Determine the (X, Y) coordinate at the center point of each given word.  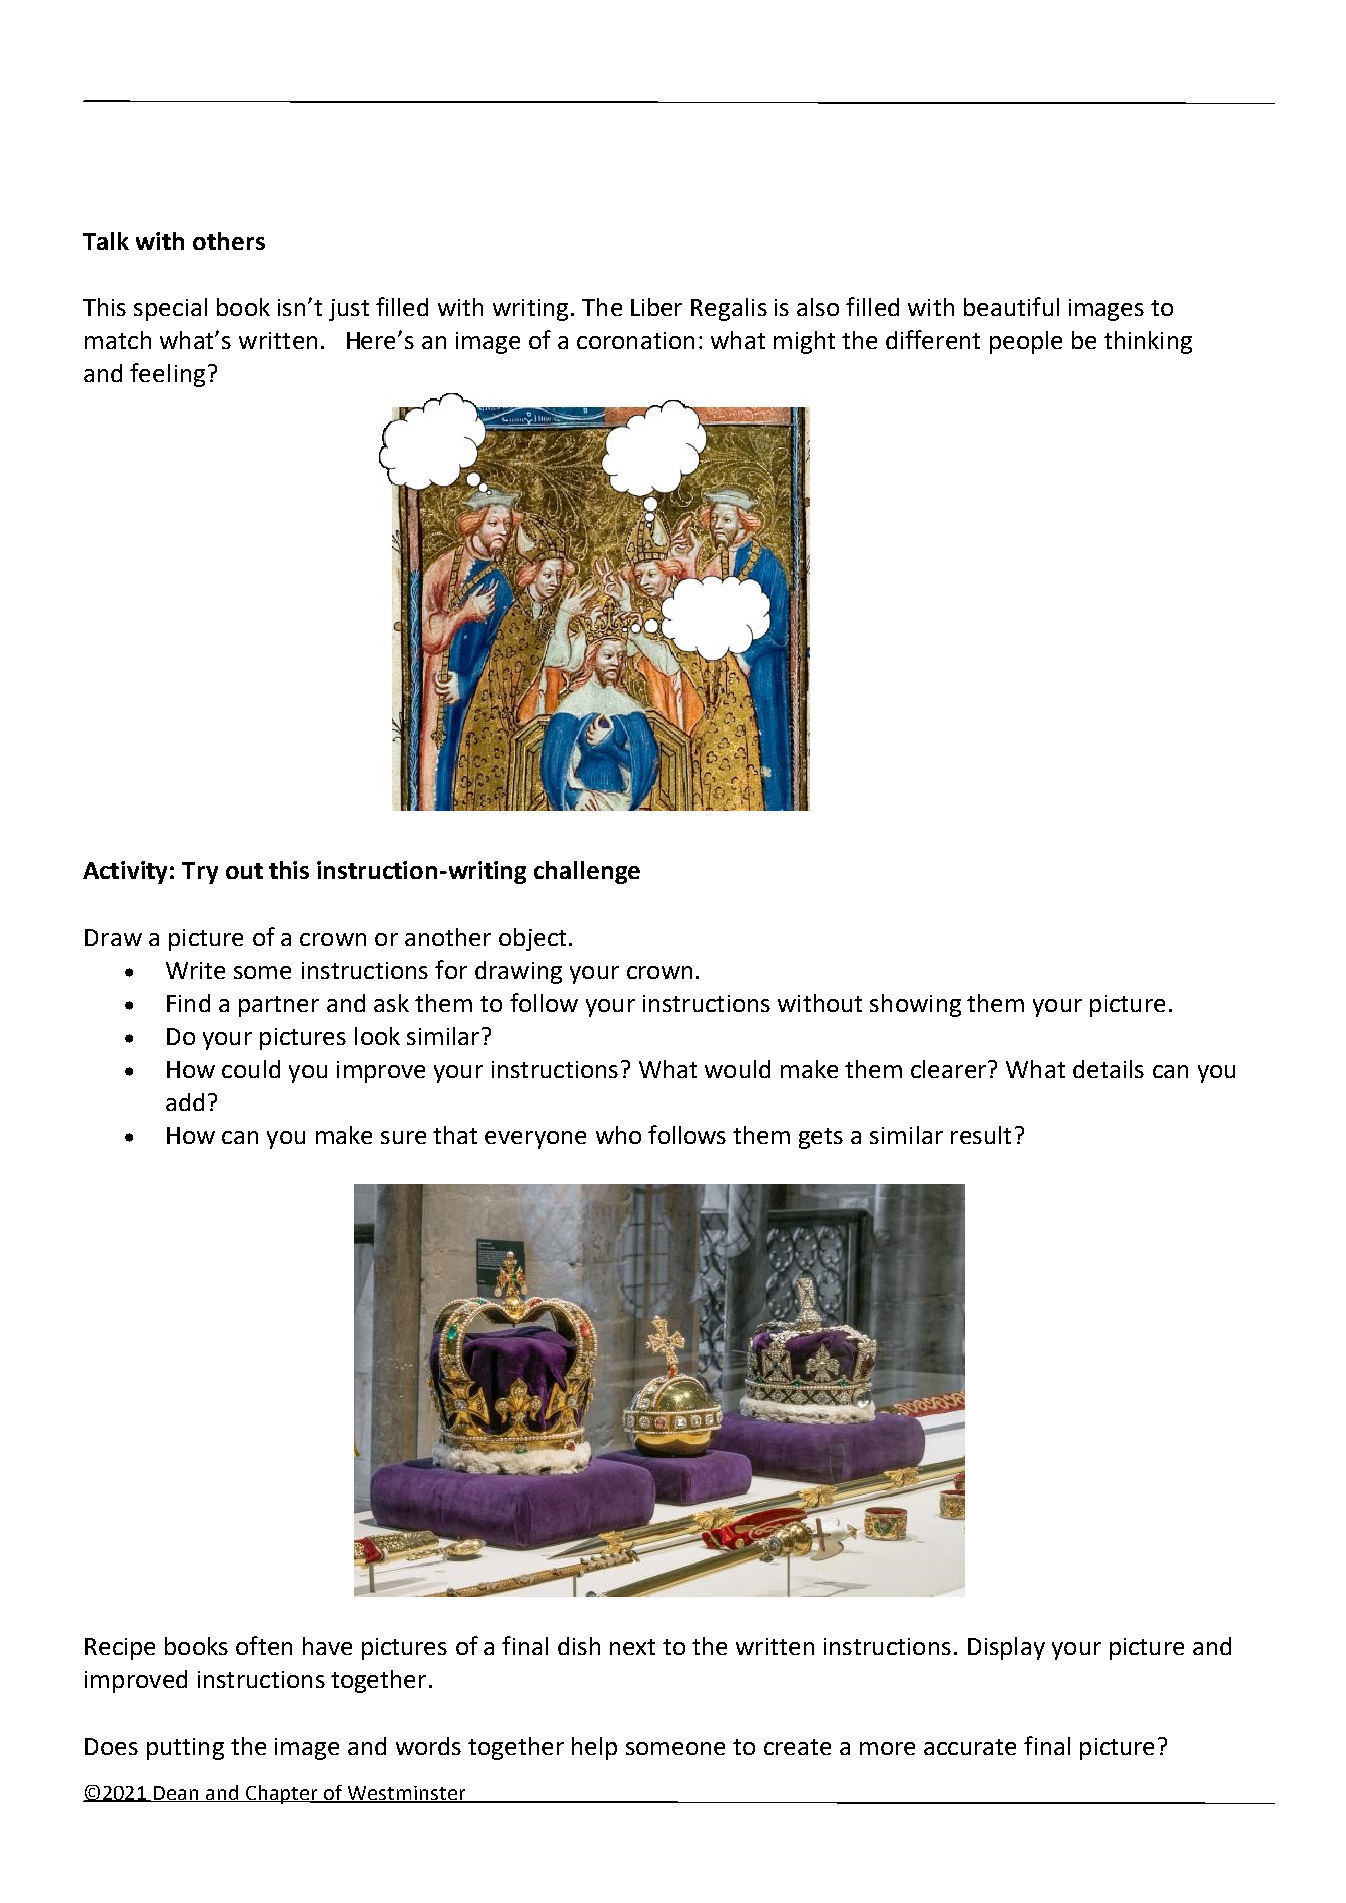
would (737, 1069)
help (594, 1748)
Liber (656, 307)
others (229, 241)
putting (185, 1749)
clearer (948, 1069)
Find (188, 1003)
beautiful (1011, 306)
